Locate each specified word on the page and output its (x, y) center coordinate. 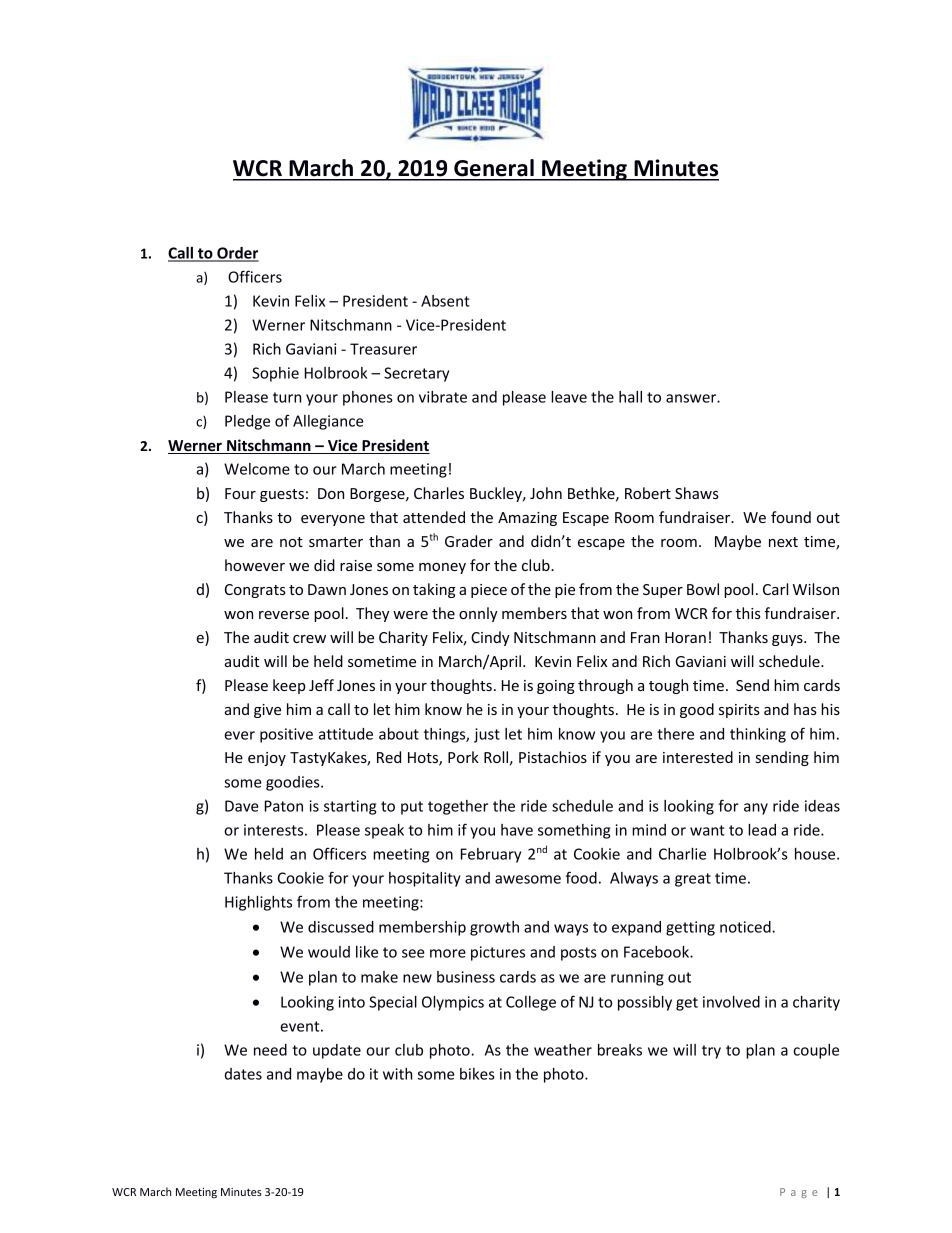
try (711, 1052)
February (491, 855)
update (337, 1051)
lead (762, 830)
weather (563, 1050)
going (556, 687)
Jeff (321, 685)
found (791, 517)
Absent (445, 301)
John (546, 493)
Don (331, 493)
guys (788, 640)
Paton (284, 806)
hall (630, 397)
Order (237, 254)
